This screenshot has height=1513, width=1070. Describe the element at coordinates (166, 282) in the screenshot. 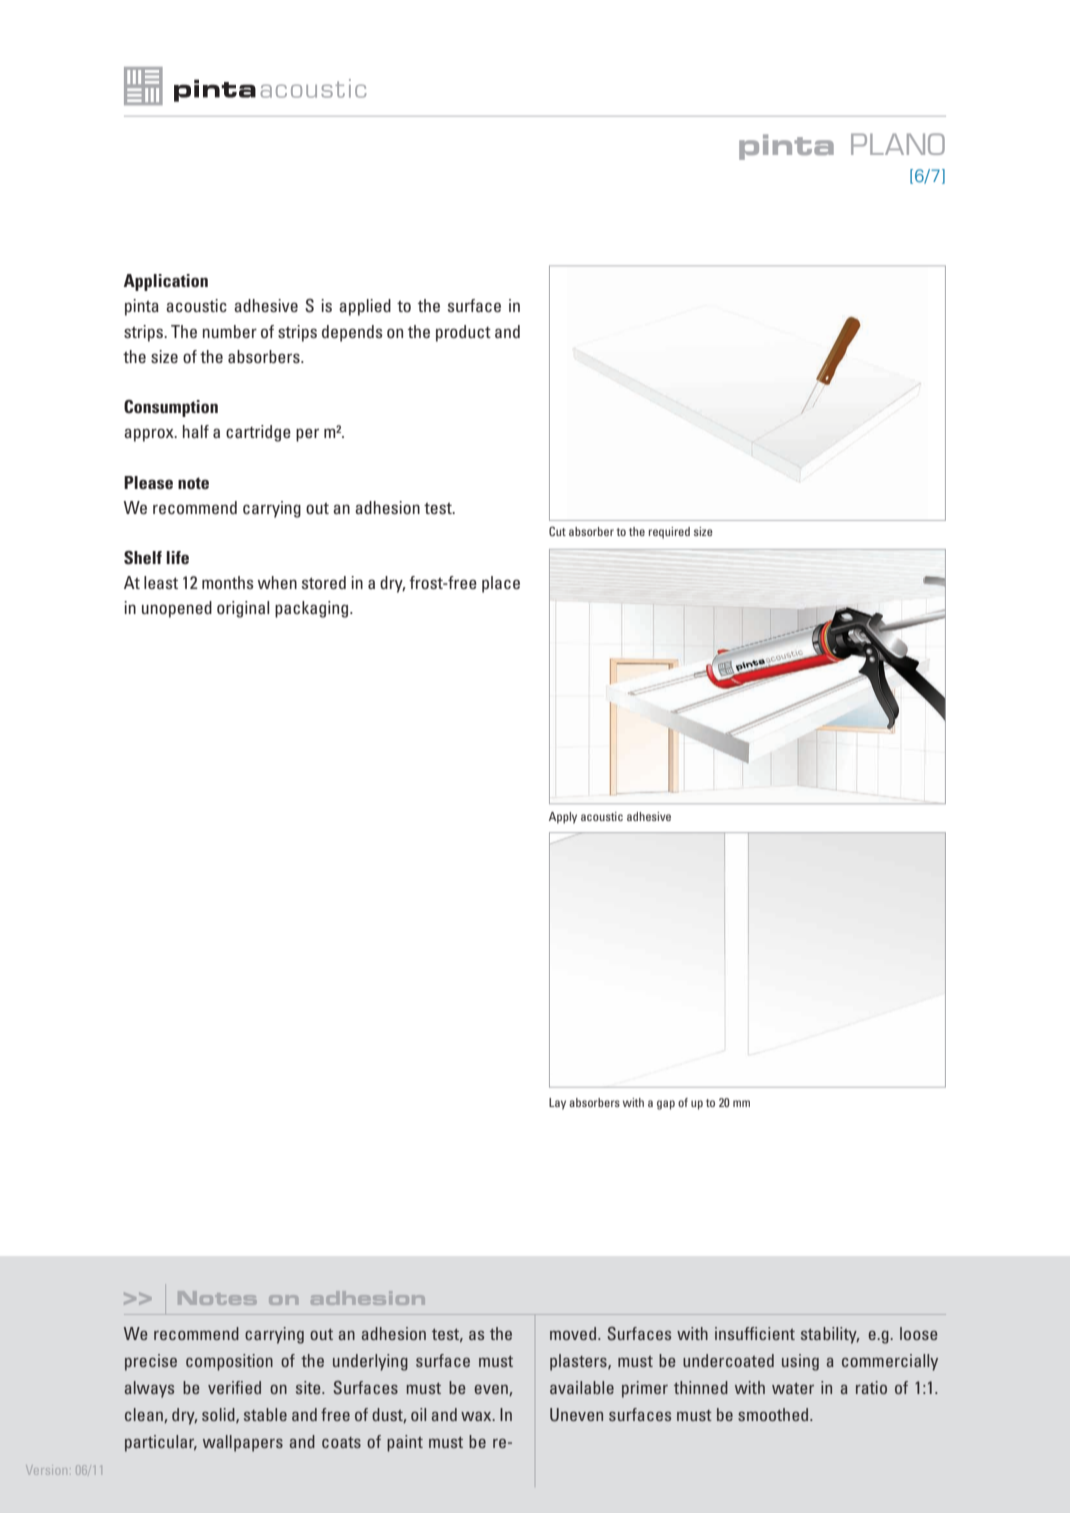

I see `Application` at that location.
